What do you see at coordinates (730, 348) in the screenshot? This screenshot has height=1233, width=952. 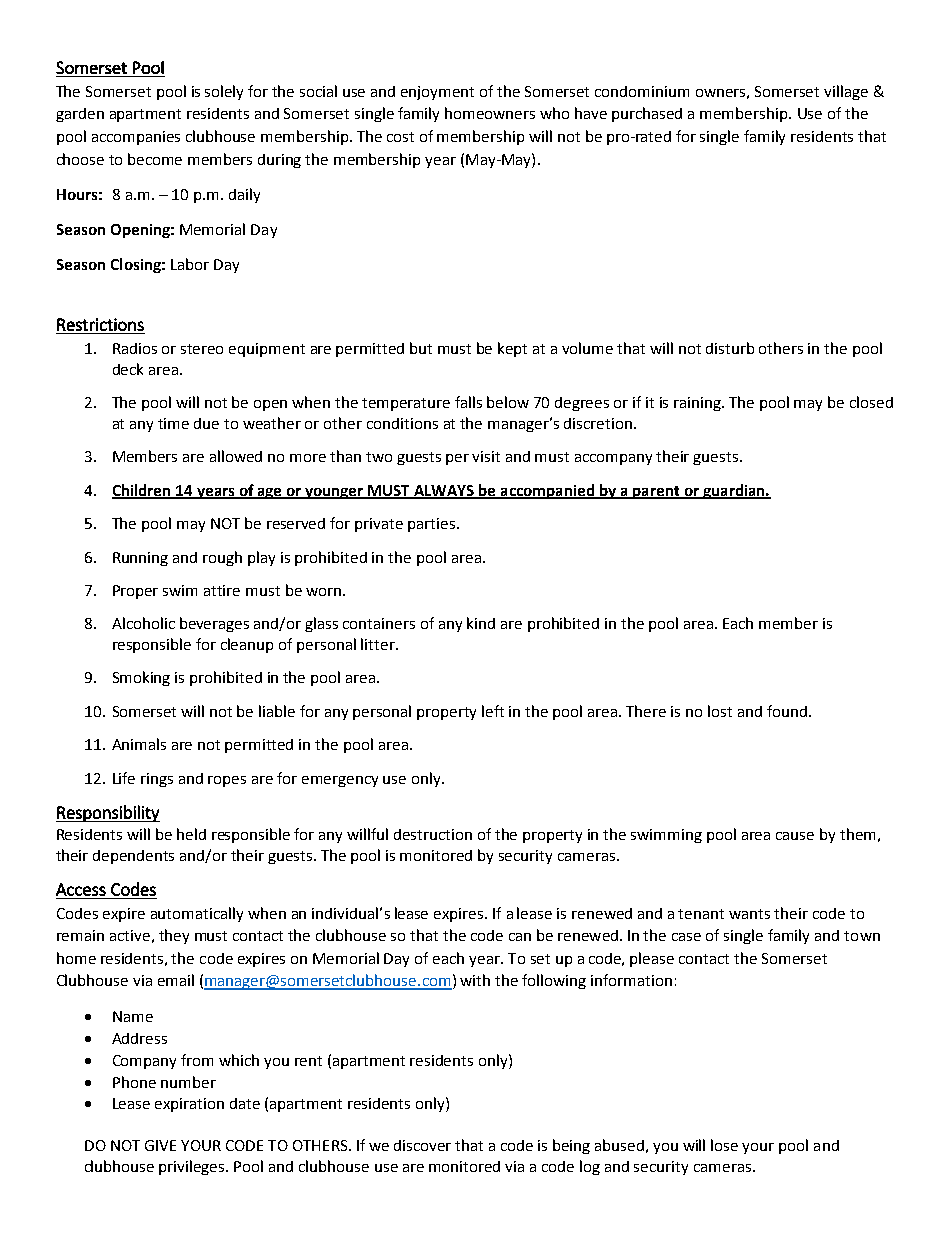 I see `disturb` at bounding box center [730, 348].
